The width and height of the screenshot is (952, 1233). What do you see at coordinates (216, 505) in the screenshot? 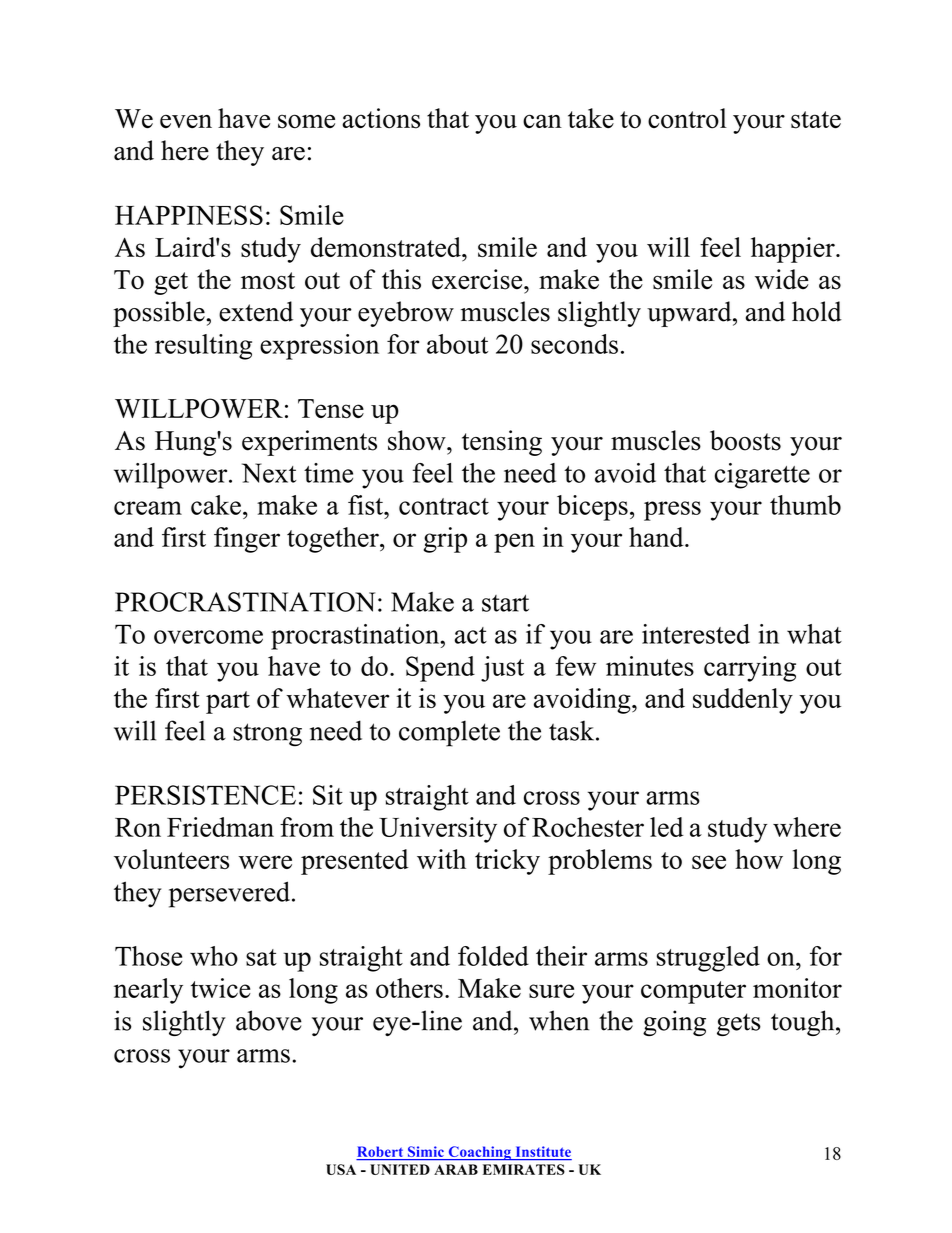
I see `cake` at bounding box center [216, 505].
